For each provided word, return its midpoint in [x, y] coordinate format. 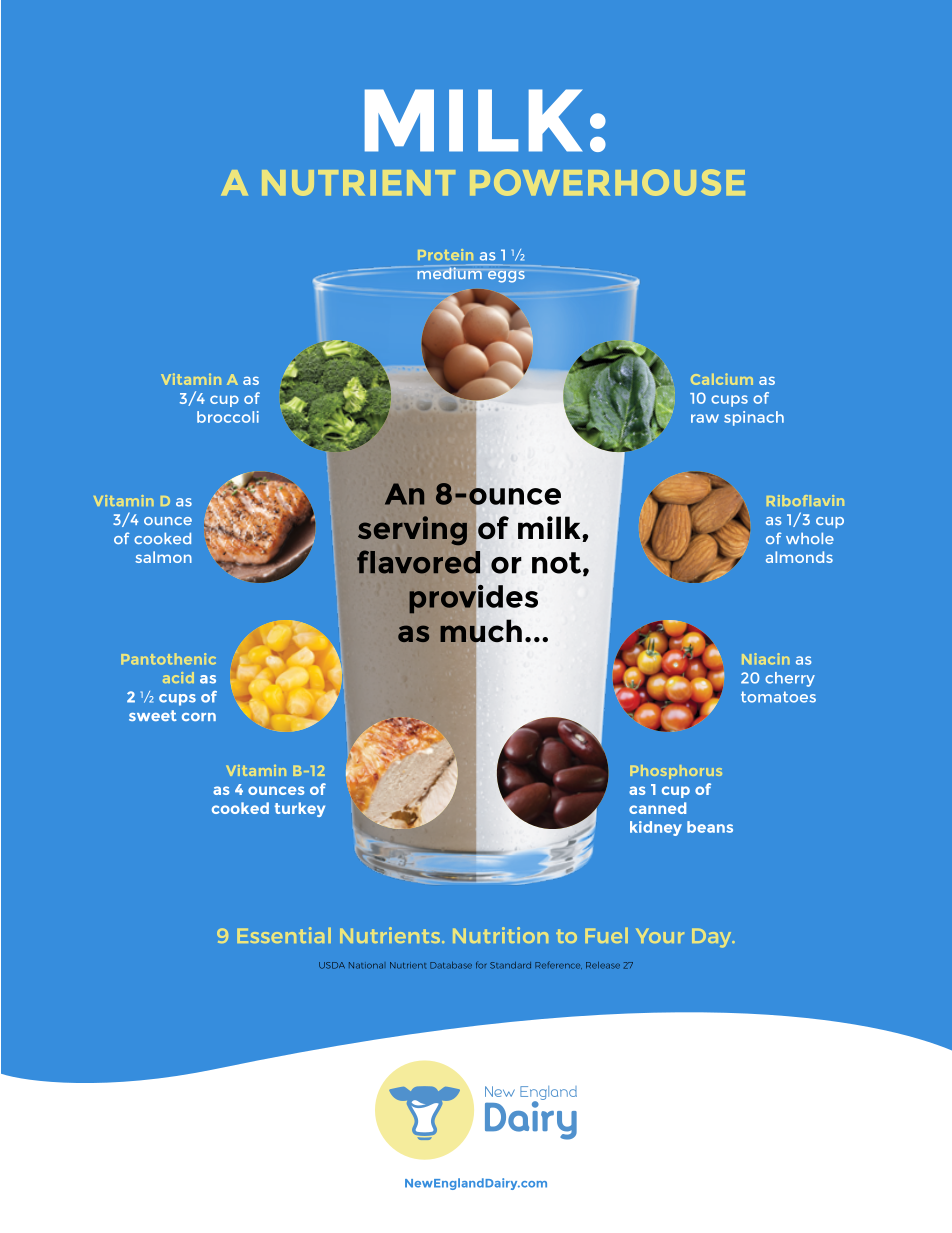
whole [810, 538]
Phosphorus [676, 772]
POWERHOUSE [607, 182]
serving [412, 530]
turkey [299, 809]
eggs [506, 277]
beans [710, 827]
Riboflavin [805, 500]
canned [657, 808]
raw [705, 418]
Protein [445, 254]
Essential [284, 935]
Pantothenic [168, 659]
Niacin [765, 659]
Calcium [722, 379]
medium [449, 273]
